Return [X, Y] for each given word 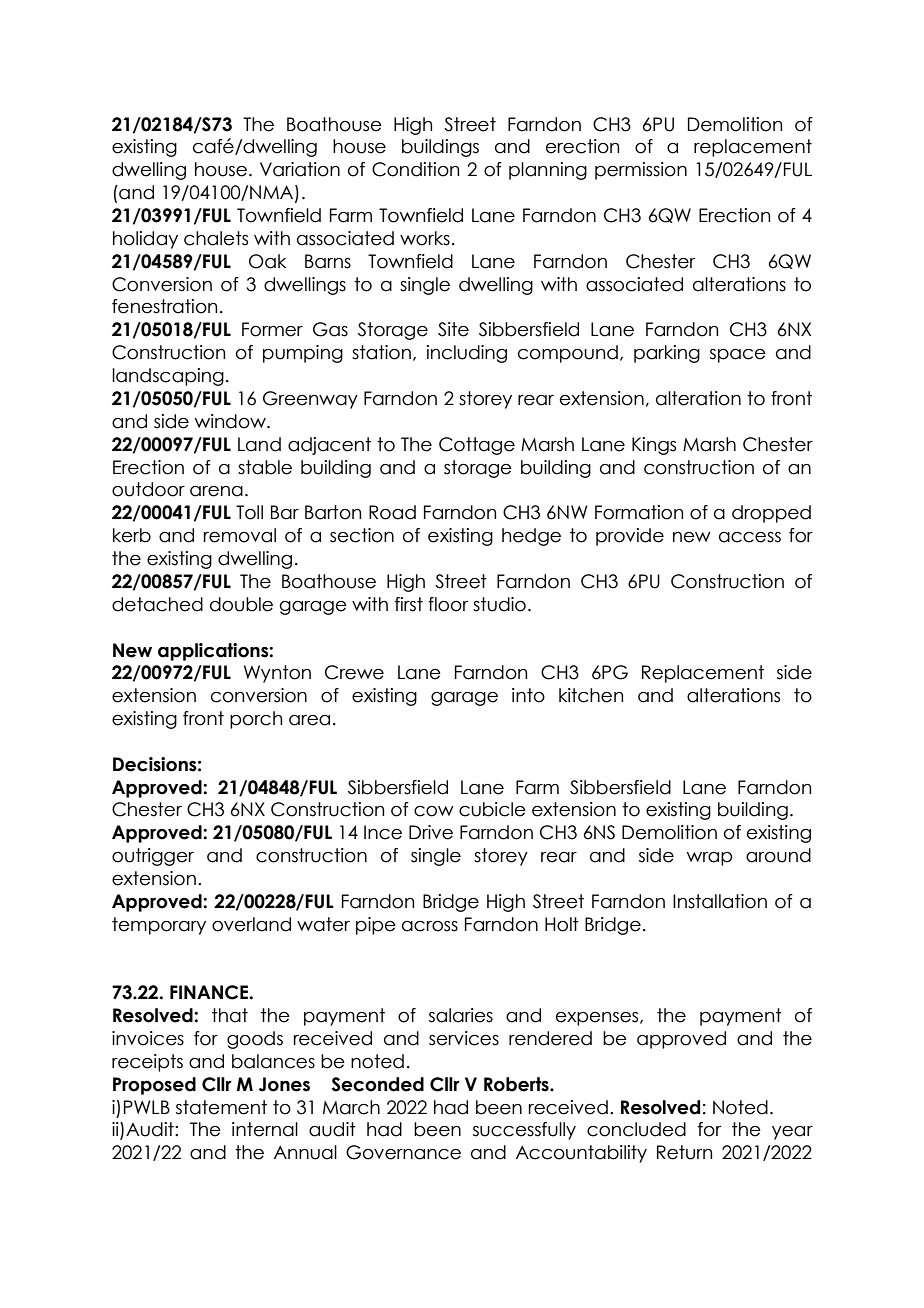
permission [641, 171]
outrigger [153, 857]
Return [684, 1152]
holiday [145, 240]
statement [221, 1107]
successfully [524, 1131]
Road [392, 512]
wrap [709, 859]
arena [216, 491]
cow [434, 811]
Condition [415, 169]
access [750, 537]
